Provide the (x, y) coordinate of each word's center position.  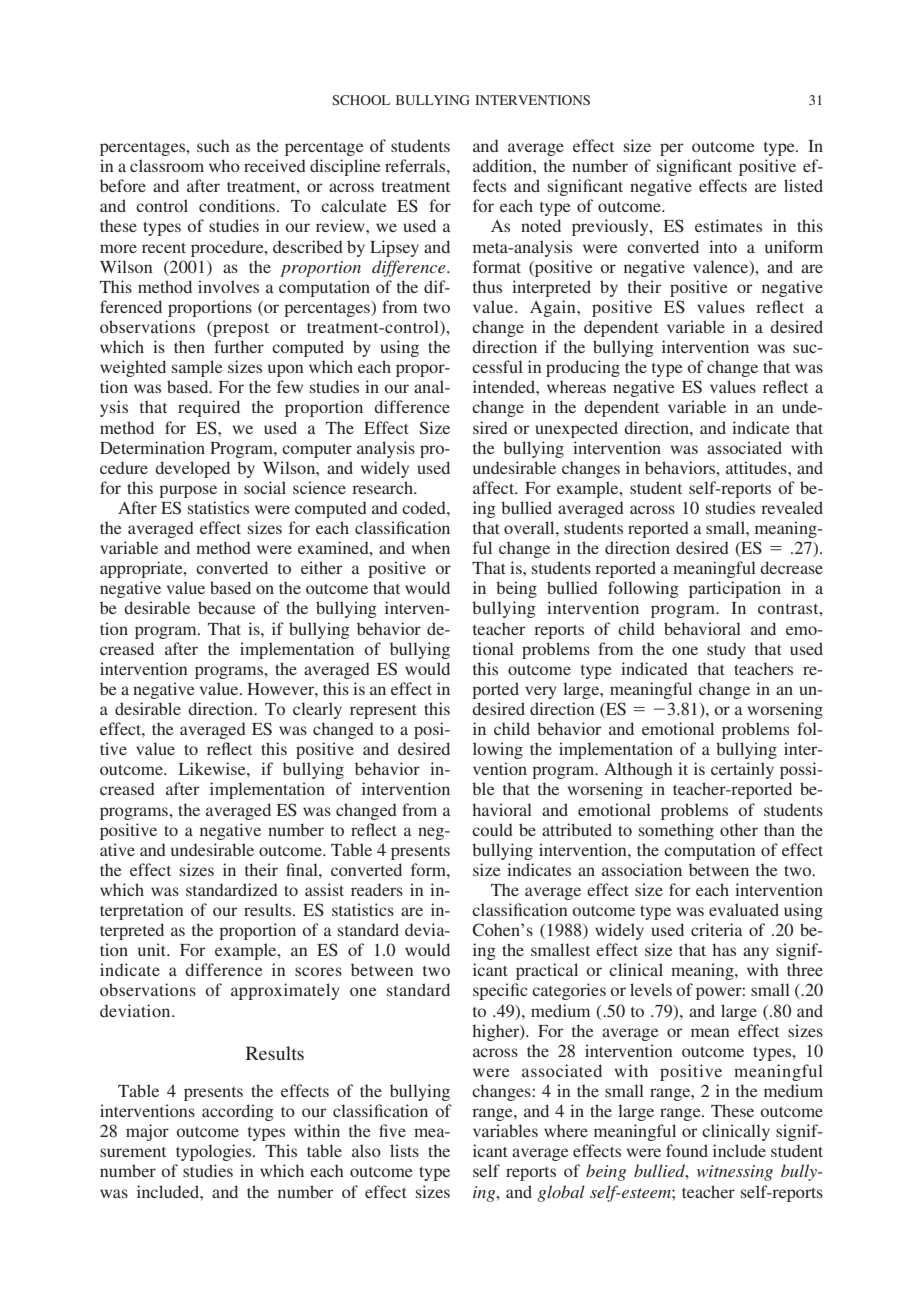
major (147, 1132)
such (213, 145)
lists (404, 1150)
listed (803, 185)
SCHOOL (361, 100)
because (227, 607)
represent (383, 712)
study (726, 650)
